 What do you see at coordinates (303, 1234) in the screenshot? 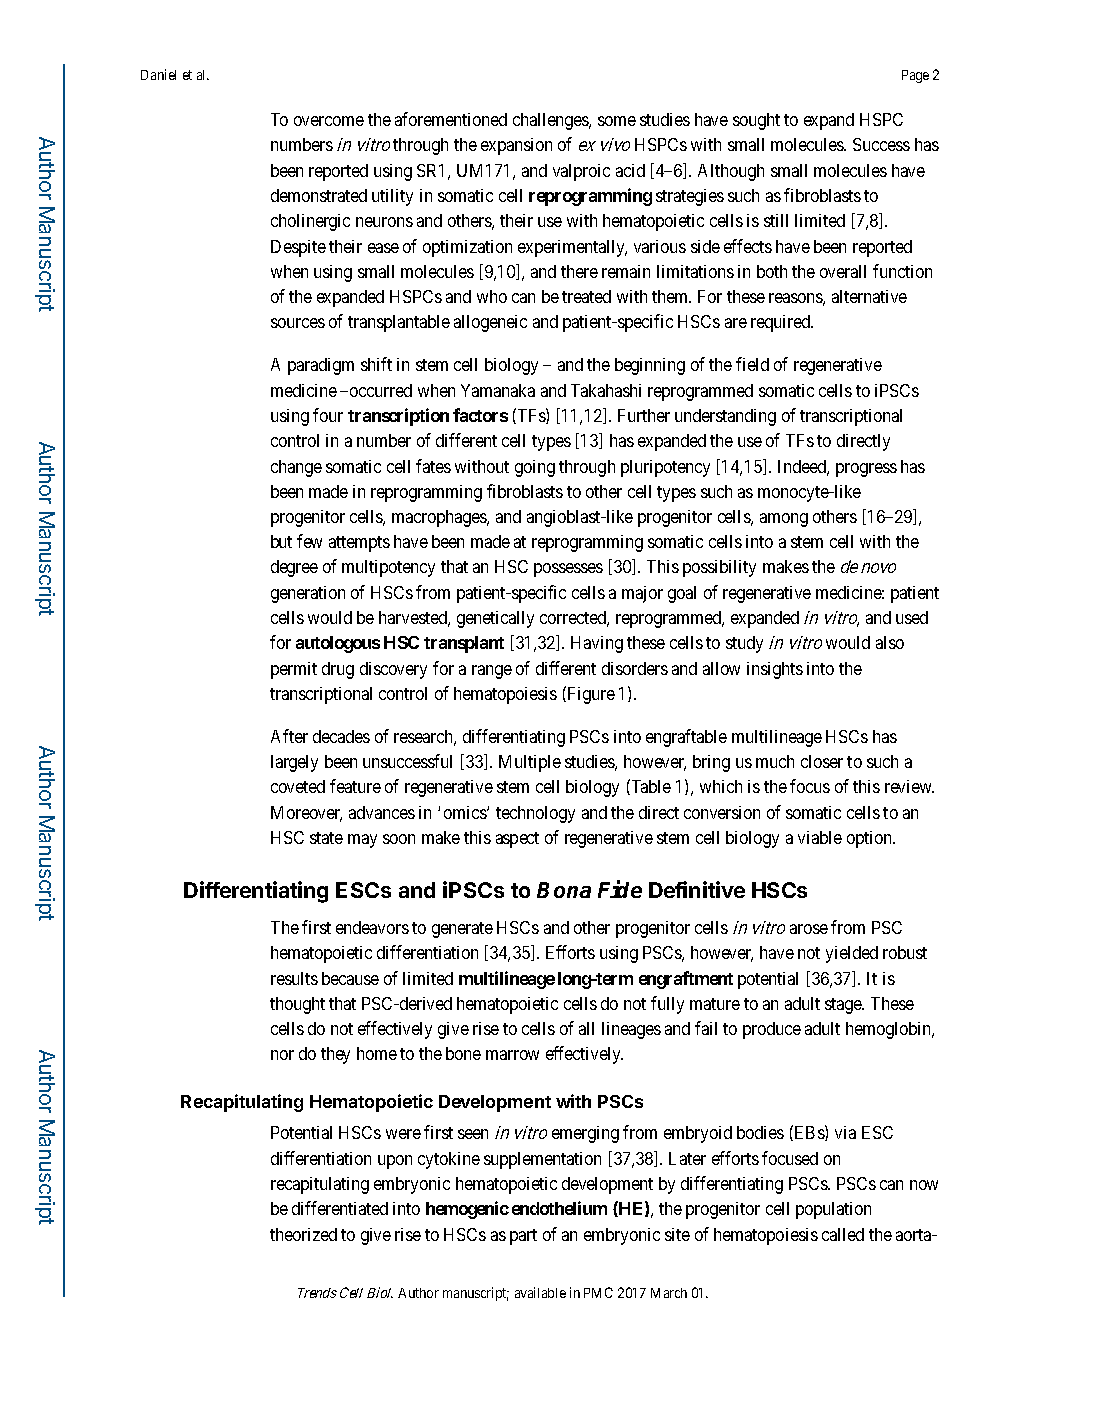
I see `theorized` at bounding box center [303, 1234].
